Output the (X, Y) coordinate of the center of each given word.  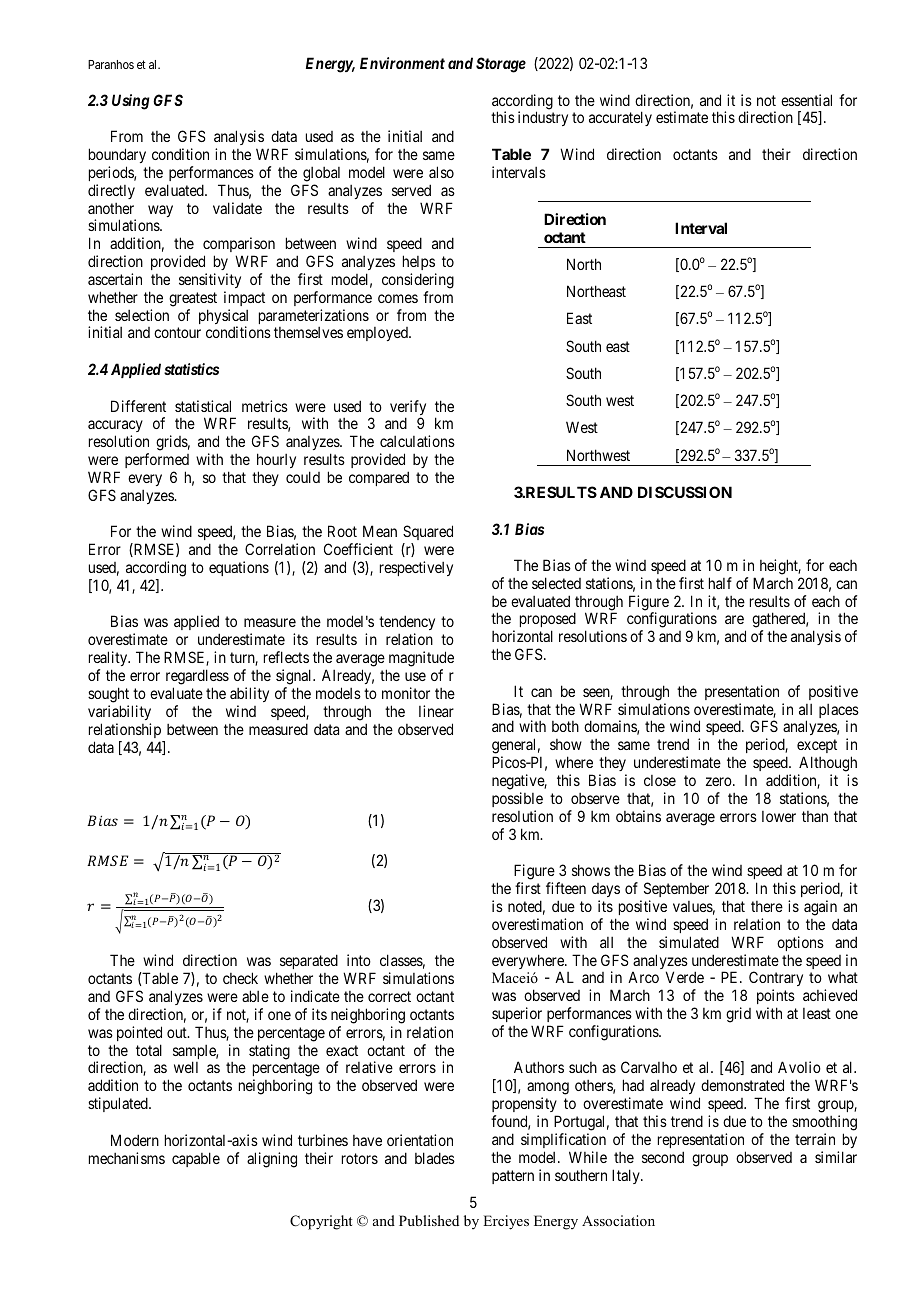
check (240, 978)
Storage (501, 65)
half (720, 583)
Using (131, 102)
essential (806, 100)
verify (408, 409)
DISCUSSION (685, 492)
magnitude (420, 660)
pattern (513, 1177)
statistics (191, 369)
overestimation (537, 924)
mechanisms (127, 1158)
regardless (197, 678)
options (800, 943)
